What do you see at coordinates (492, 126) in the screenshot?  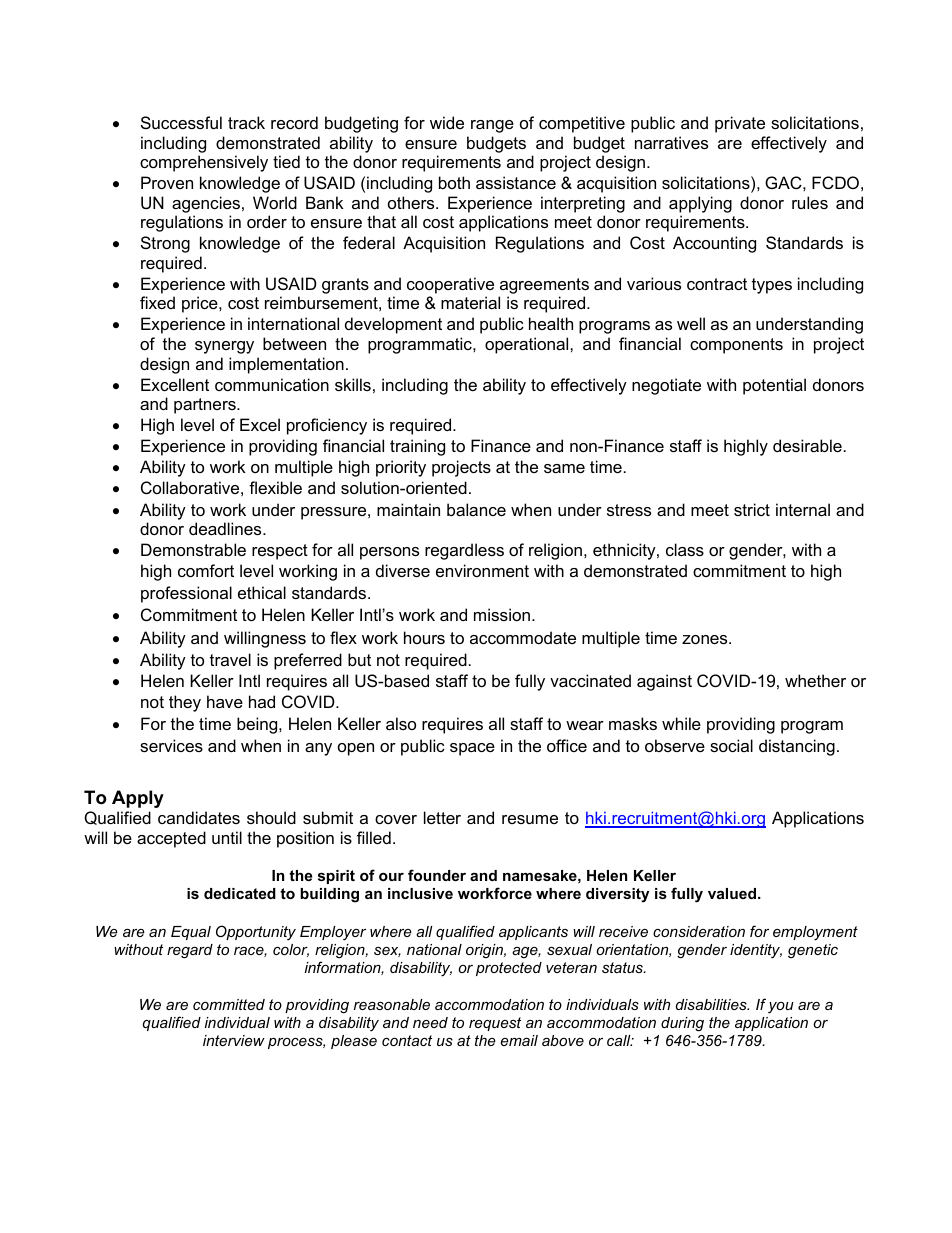 I see `range` at bounding box center [492, 126].
